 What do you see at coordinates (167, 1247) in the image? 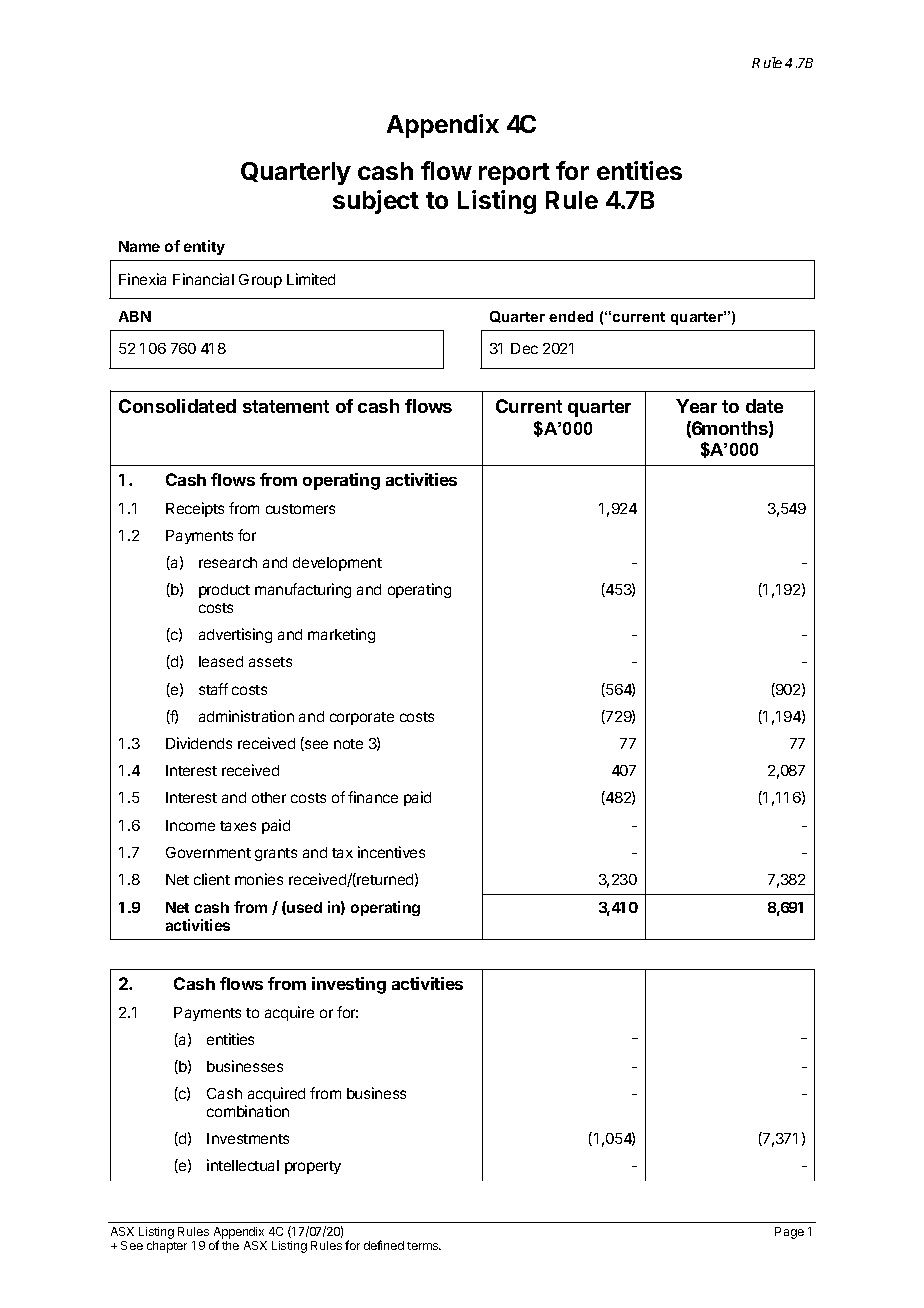
I see `chapter` at bounding box center [167, 1247].
